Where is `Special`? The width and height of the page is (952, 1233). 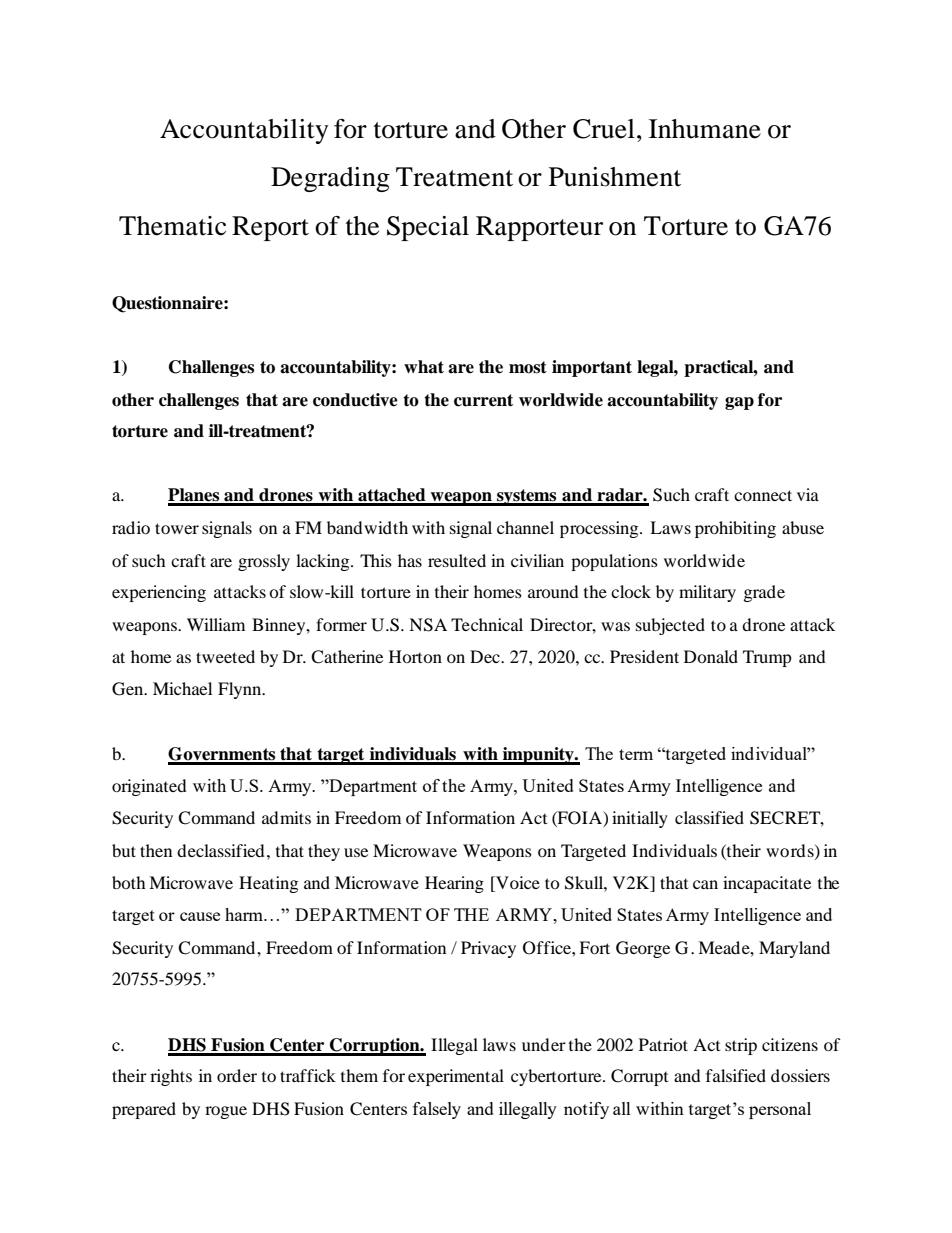 Special is located at coordinates (428, 228).
